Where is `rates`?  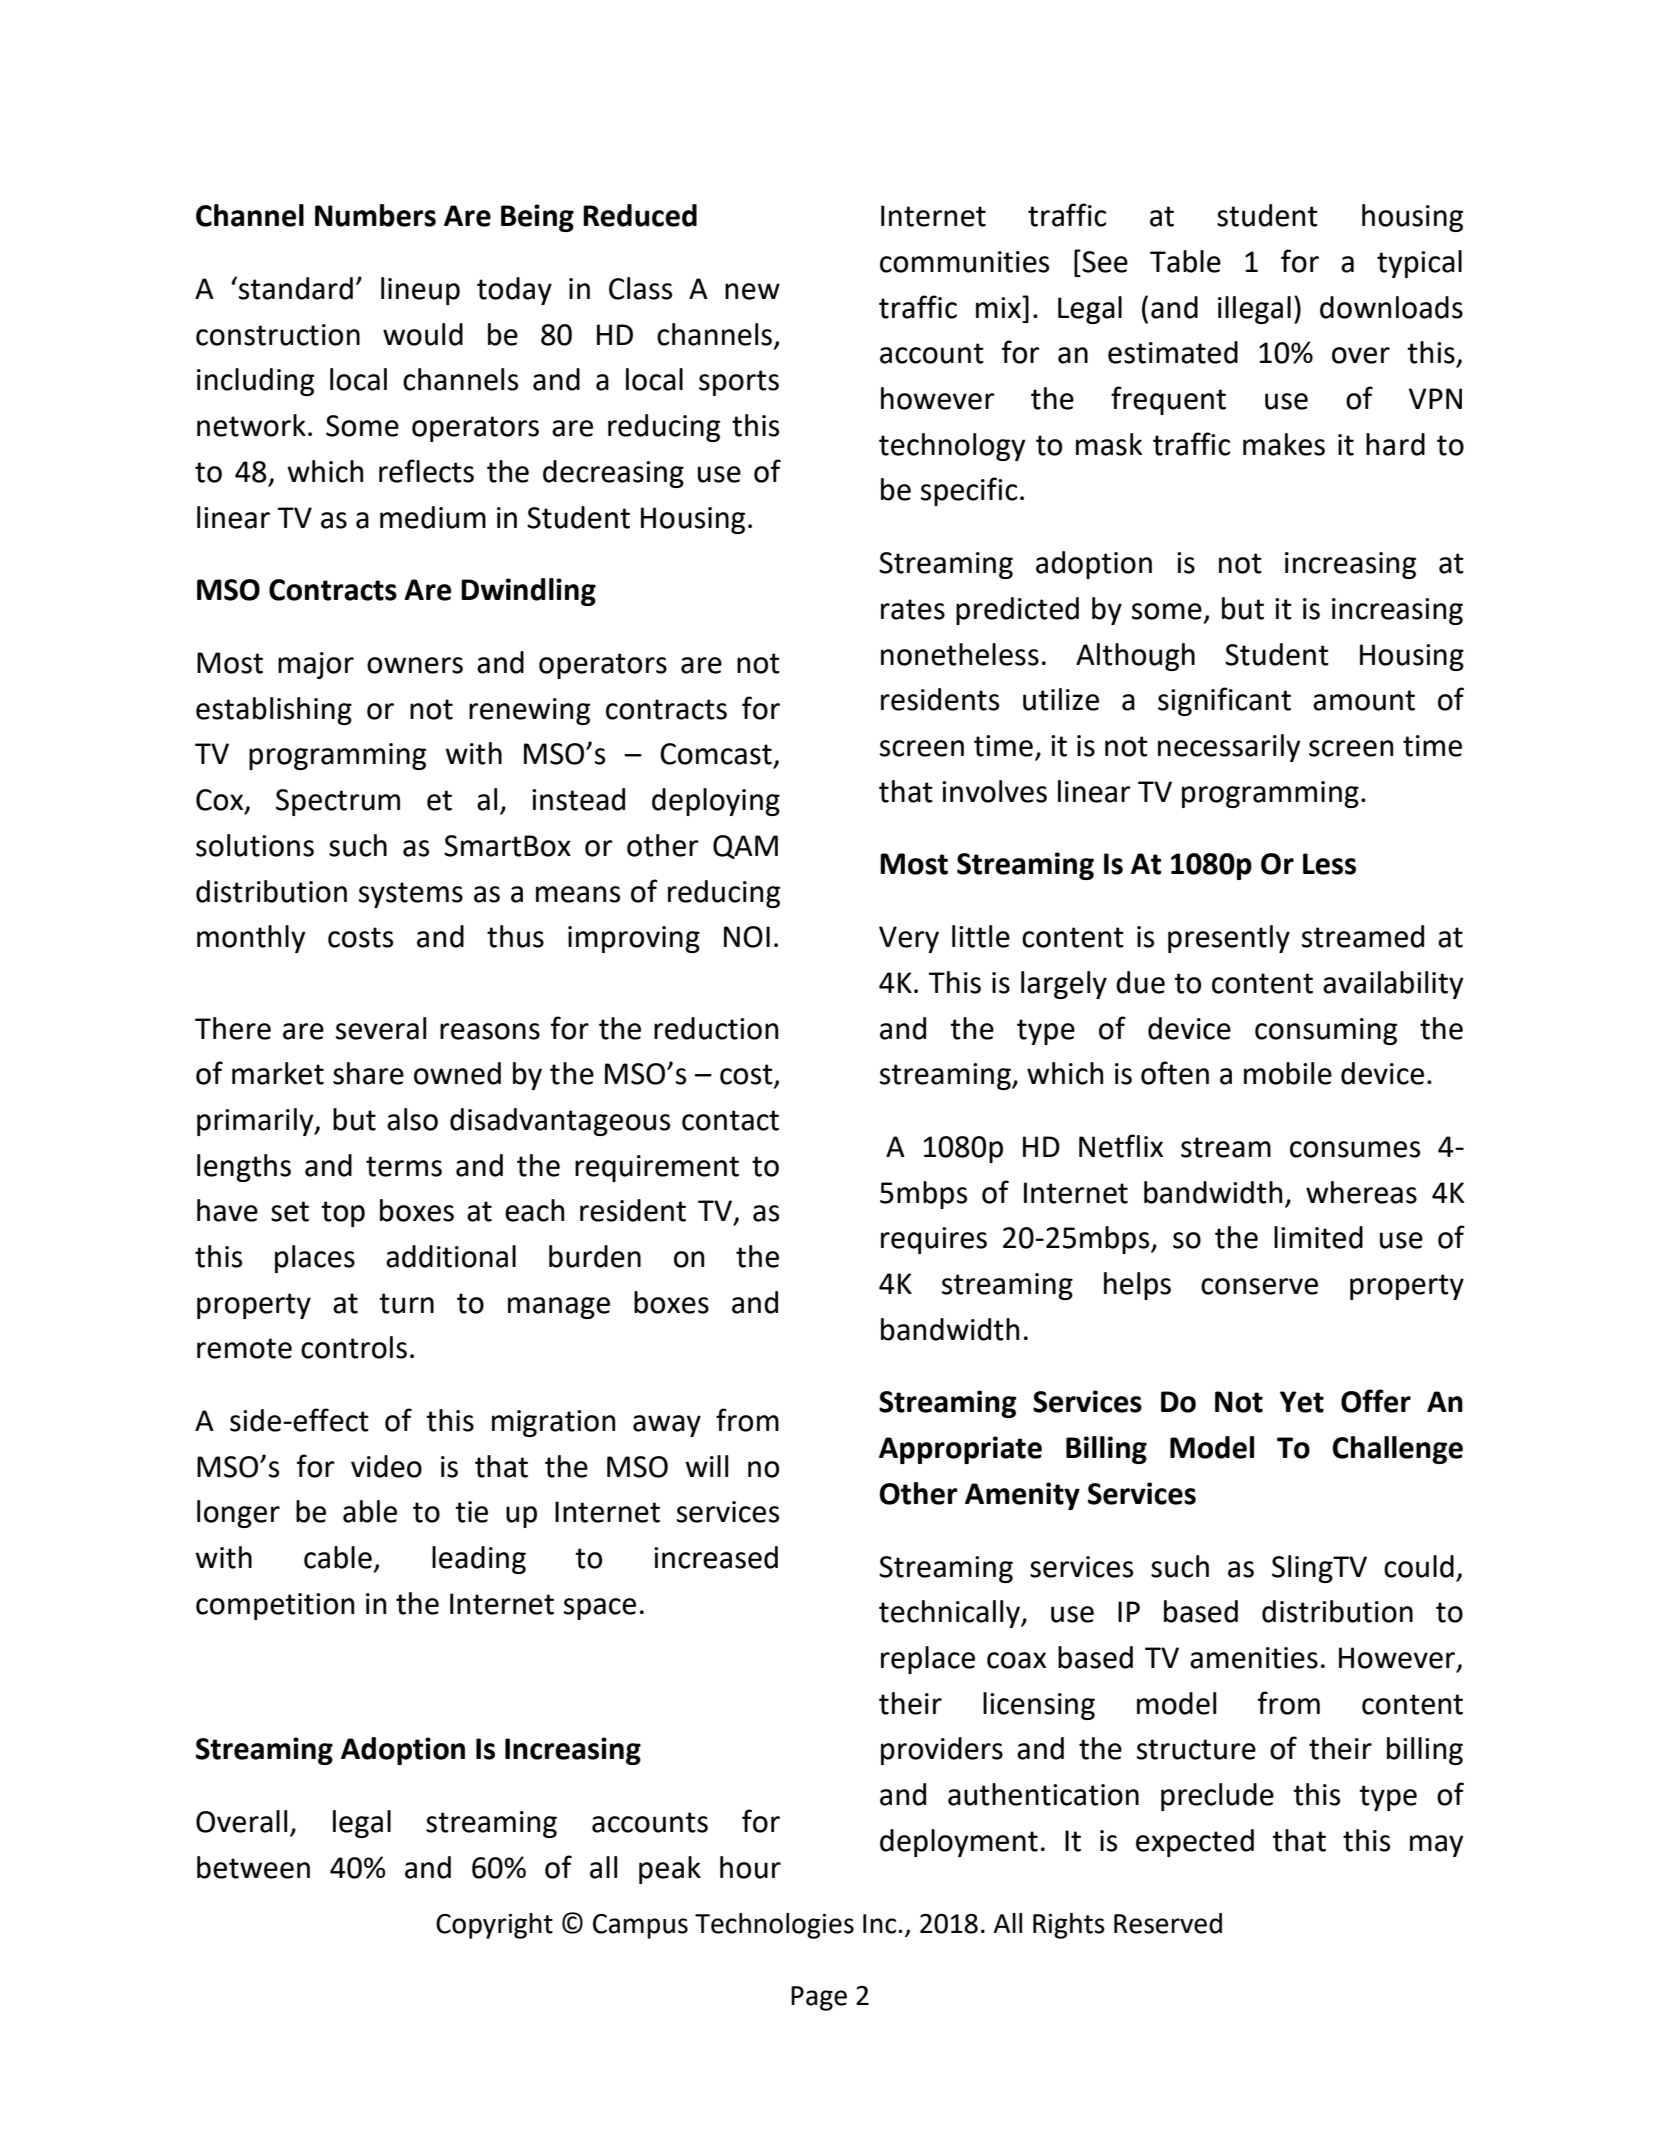
rates is located at coordinates (913, 609).
